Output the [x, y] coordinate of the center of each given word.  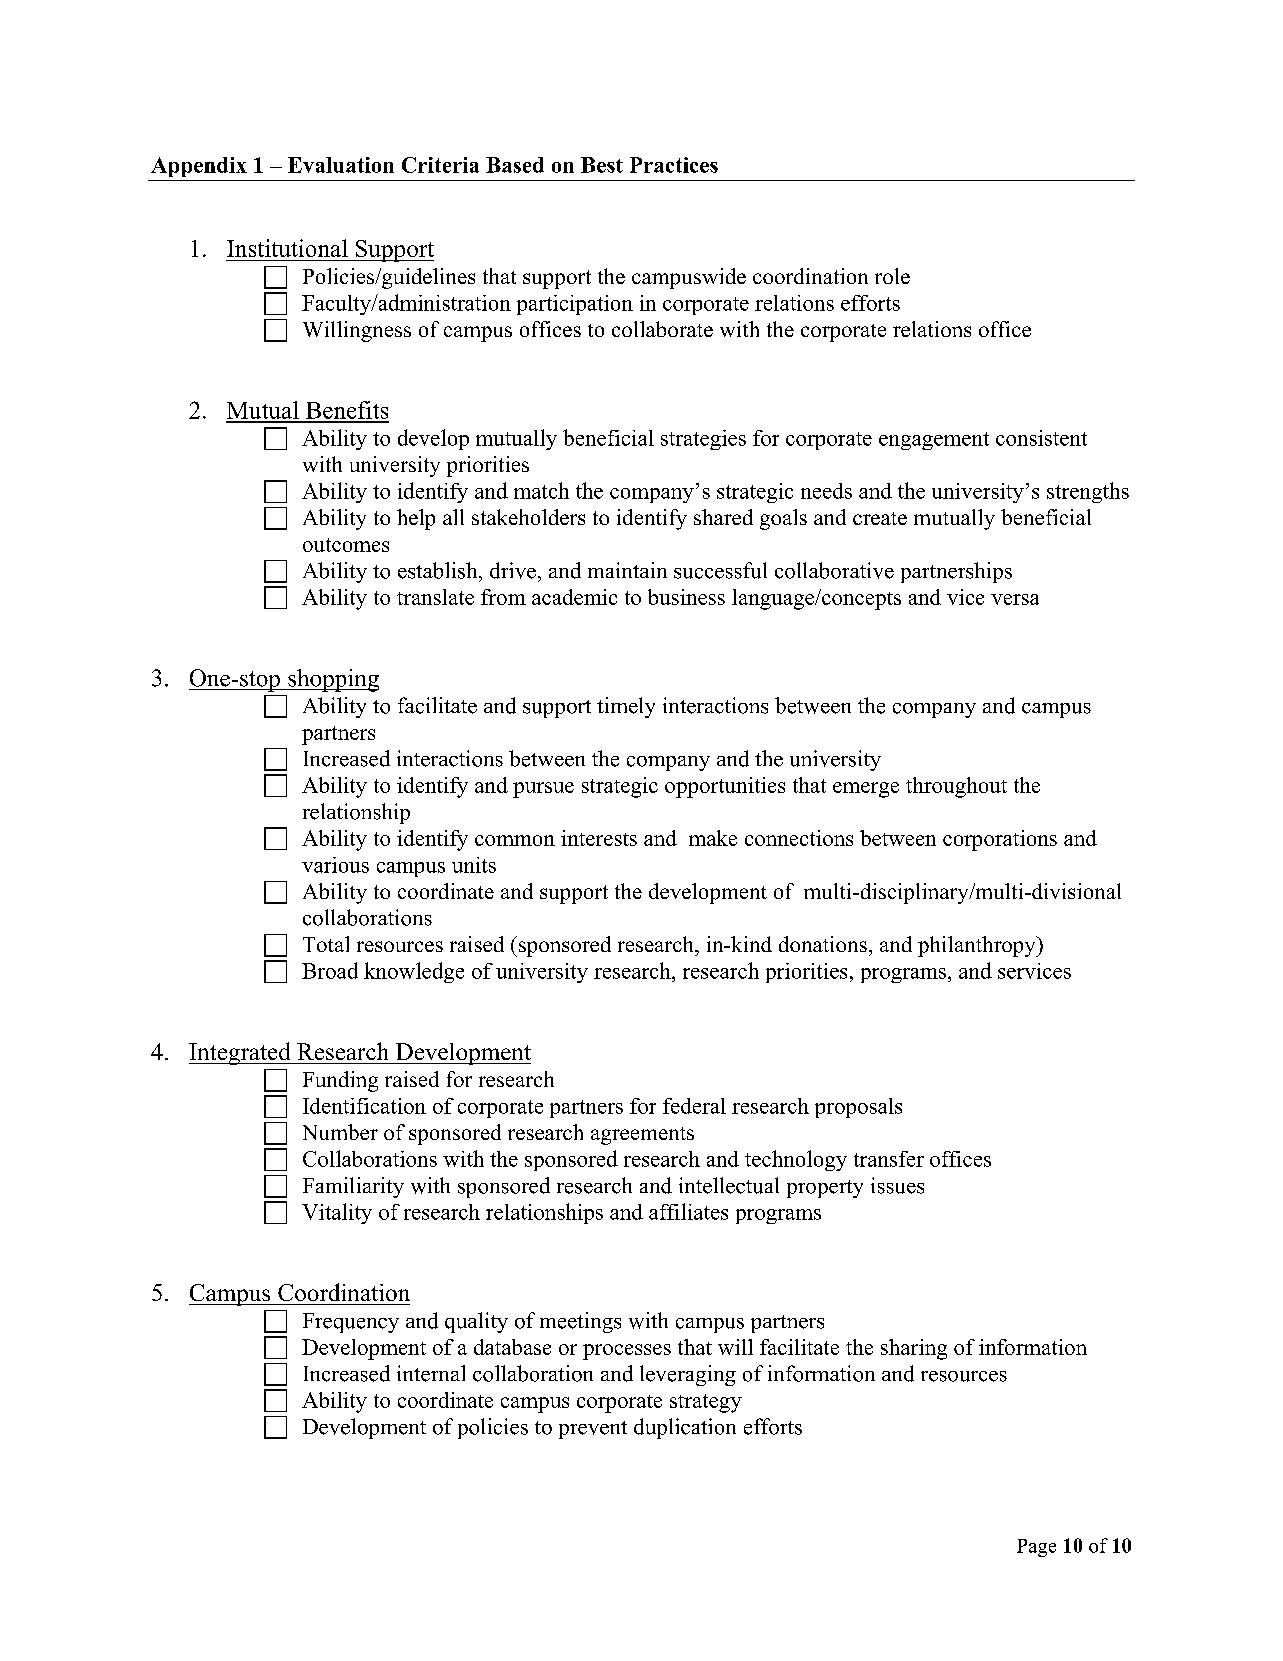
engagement [934, 441]
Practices [674, 165]
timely [626, 707]
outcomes [346, 545]
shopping [332, 680]
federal [694, 1106]
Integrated [241, 1053]
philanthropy [978, 946]
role [892, 276]
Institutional [287, 248]
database [512, 1347]
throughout [956, 787]
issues [897, 1185]
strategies [703, 440]
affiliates [688, 1211]
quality [476, 1322]
